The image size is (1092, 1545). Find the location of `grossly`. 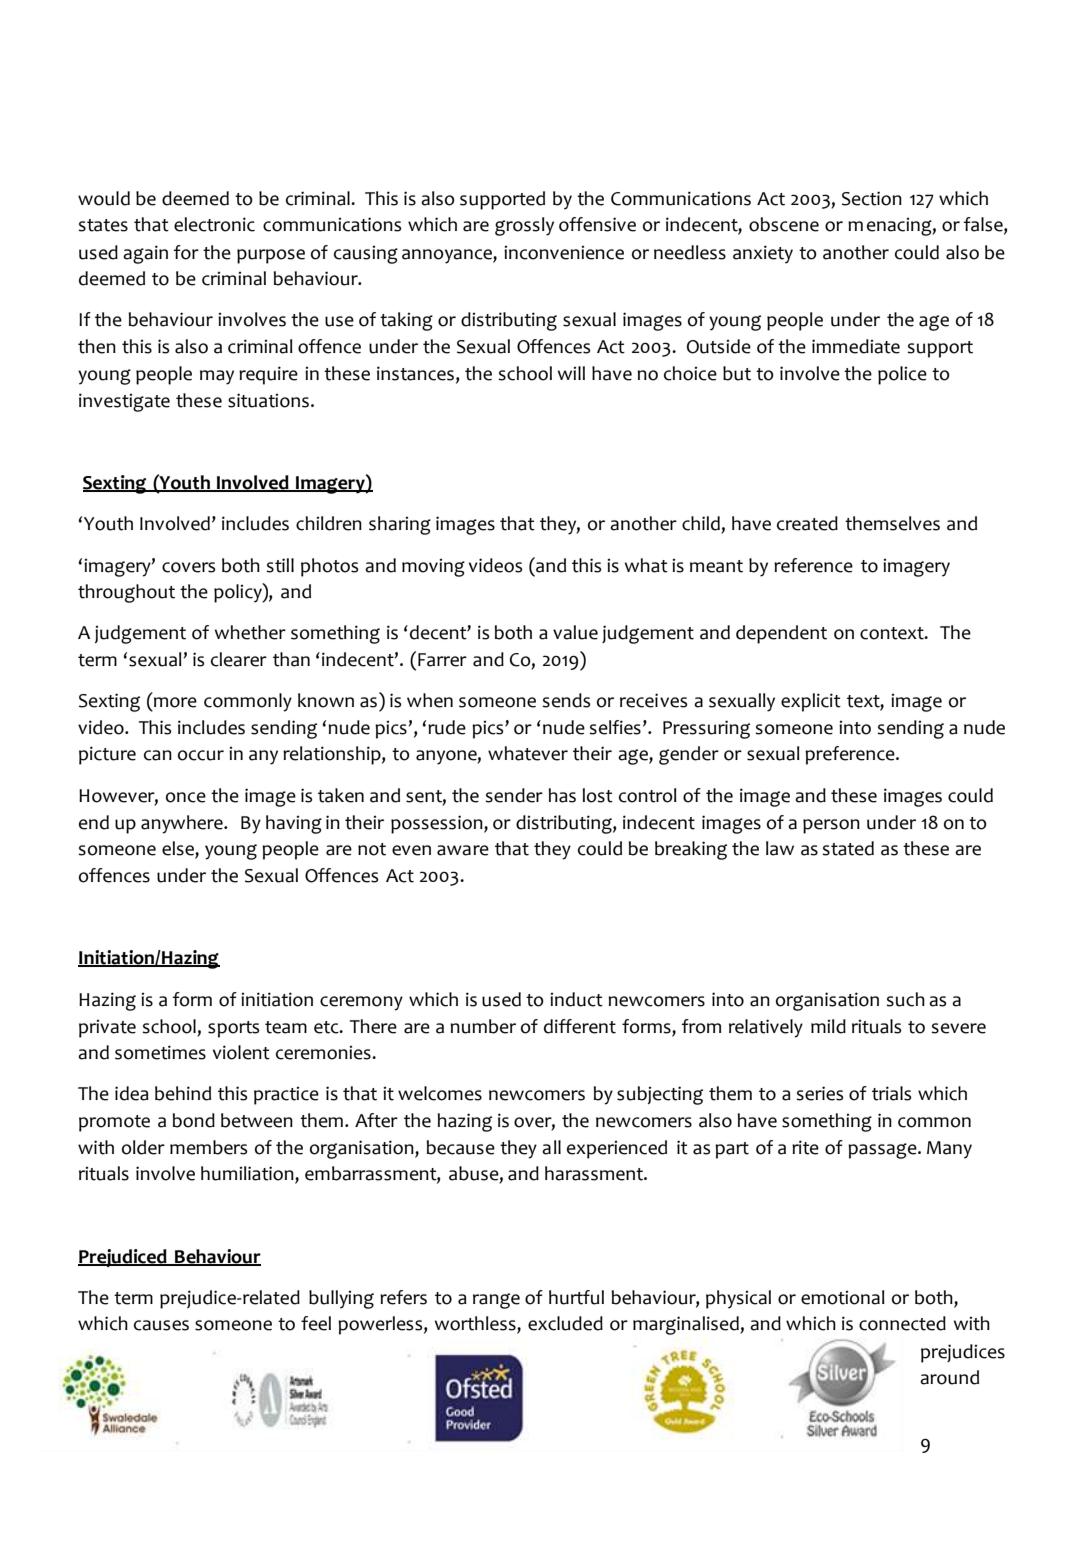

grossly is located at coordinates (524, 226).
